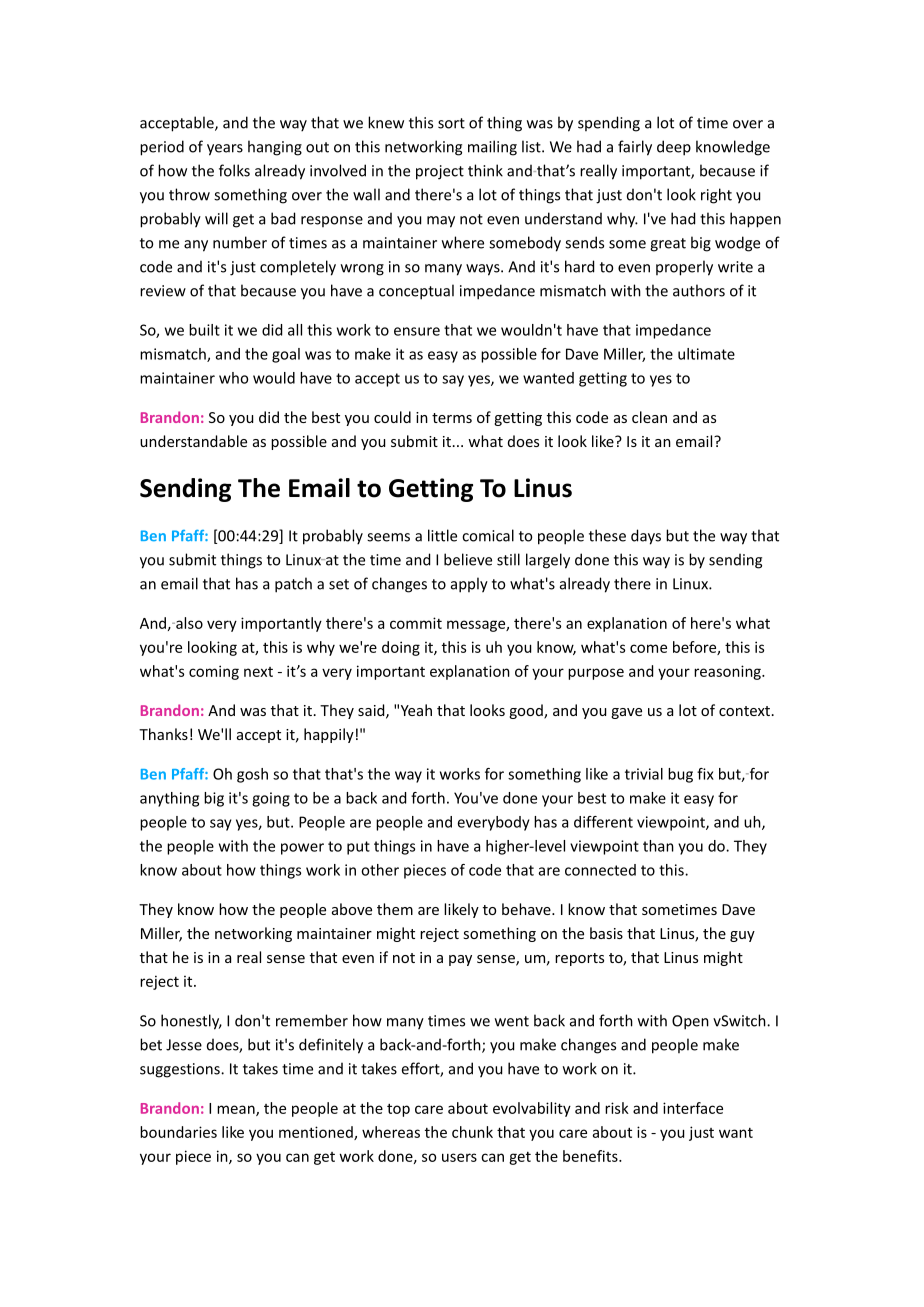 Image resolution: width=924 pixels, height=1307 pixels. I want to click on little, so click(442, 535).
